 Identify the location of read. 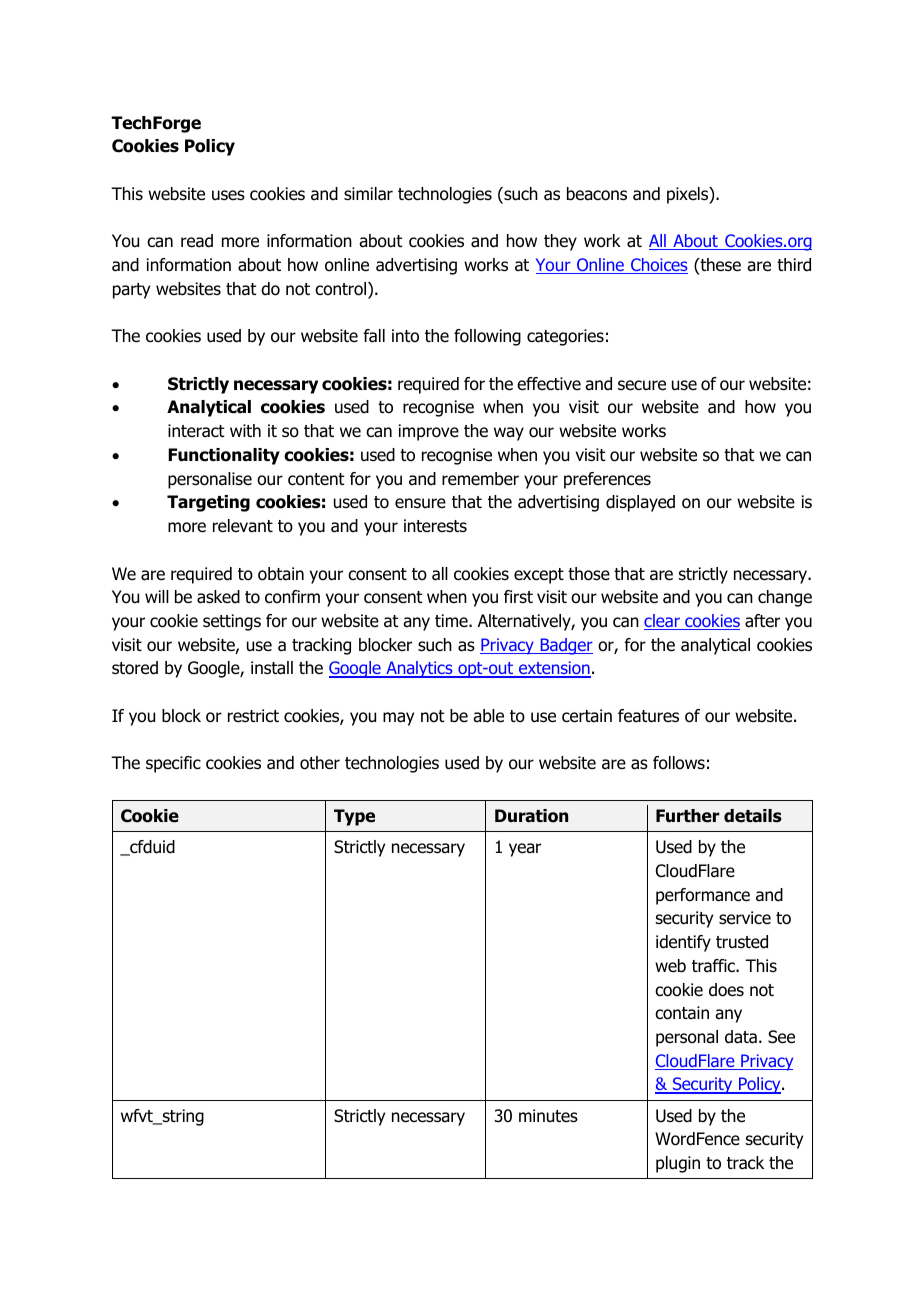
(197, 241).
